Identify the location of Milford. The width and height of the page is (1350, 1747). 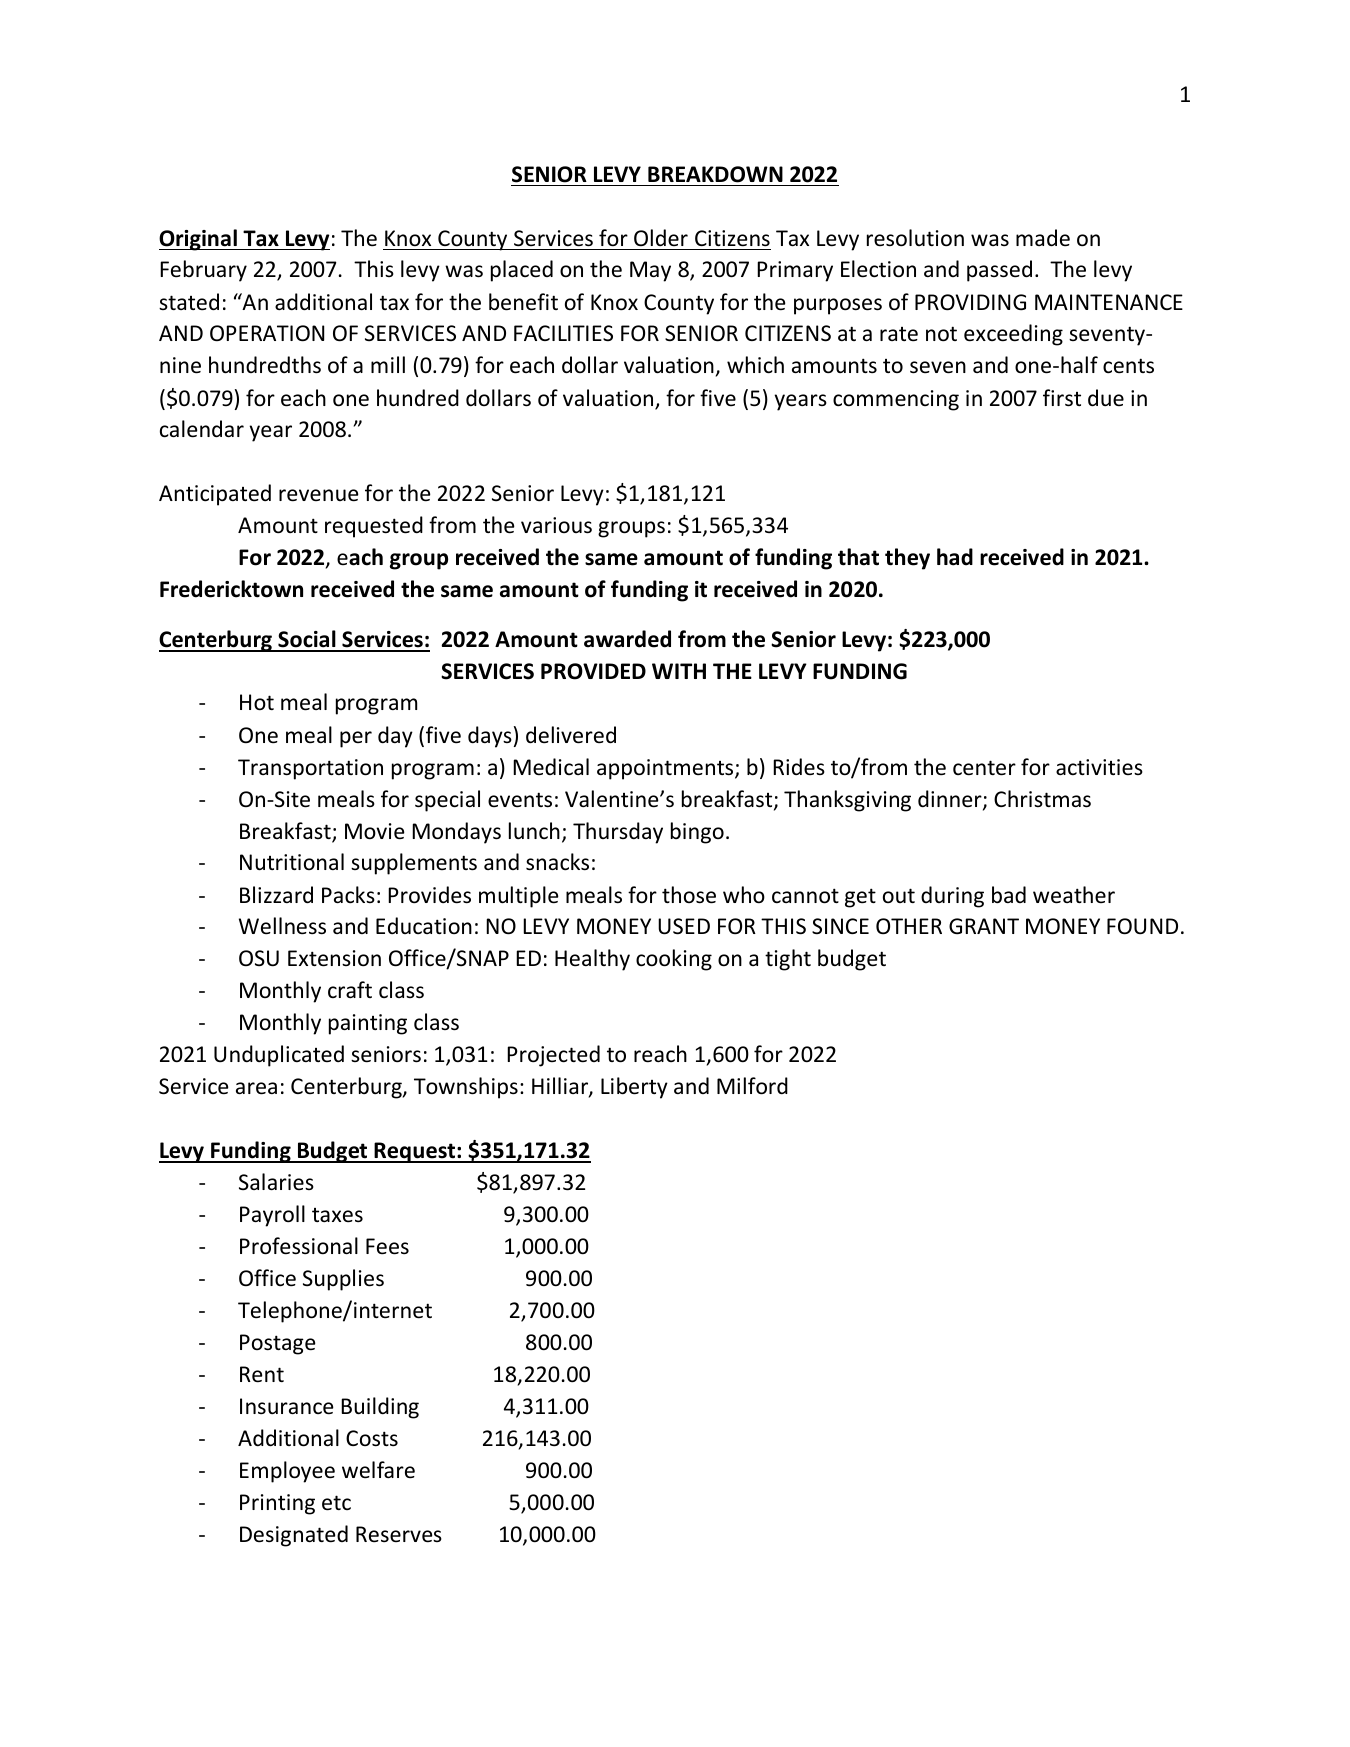
(752, 1086).
